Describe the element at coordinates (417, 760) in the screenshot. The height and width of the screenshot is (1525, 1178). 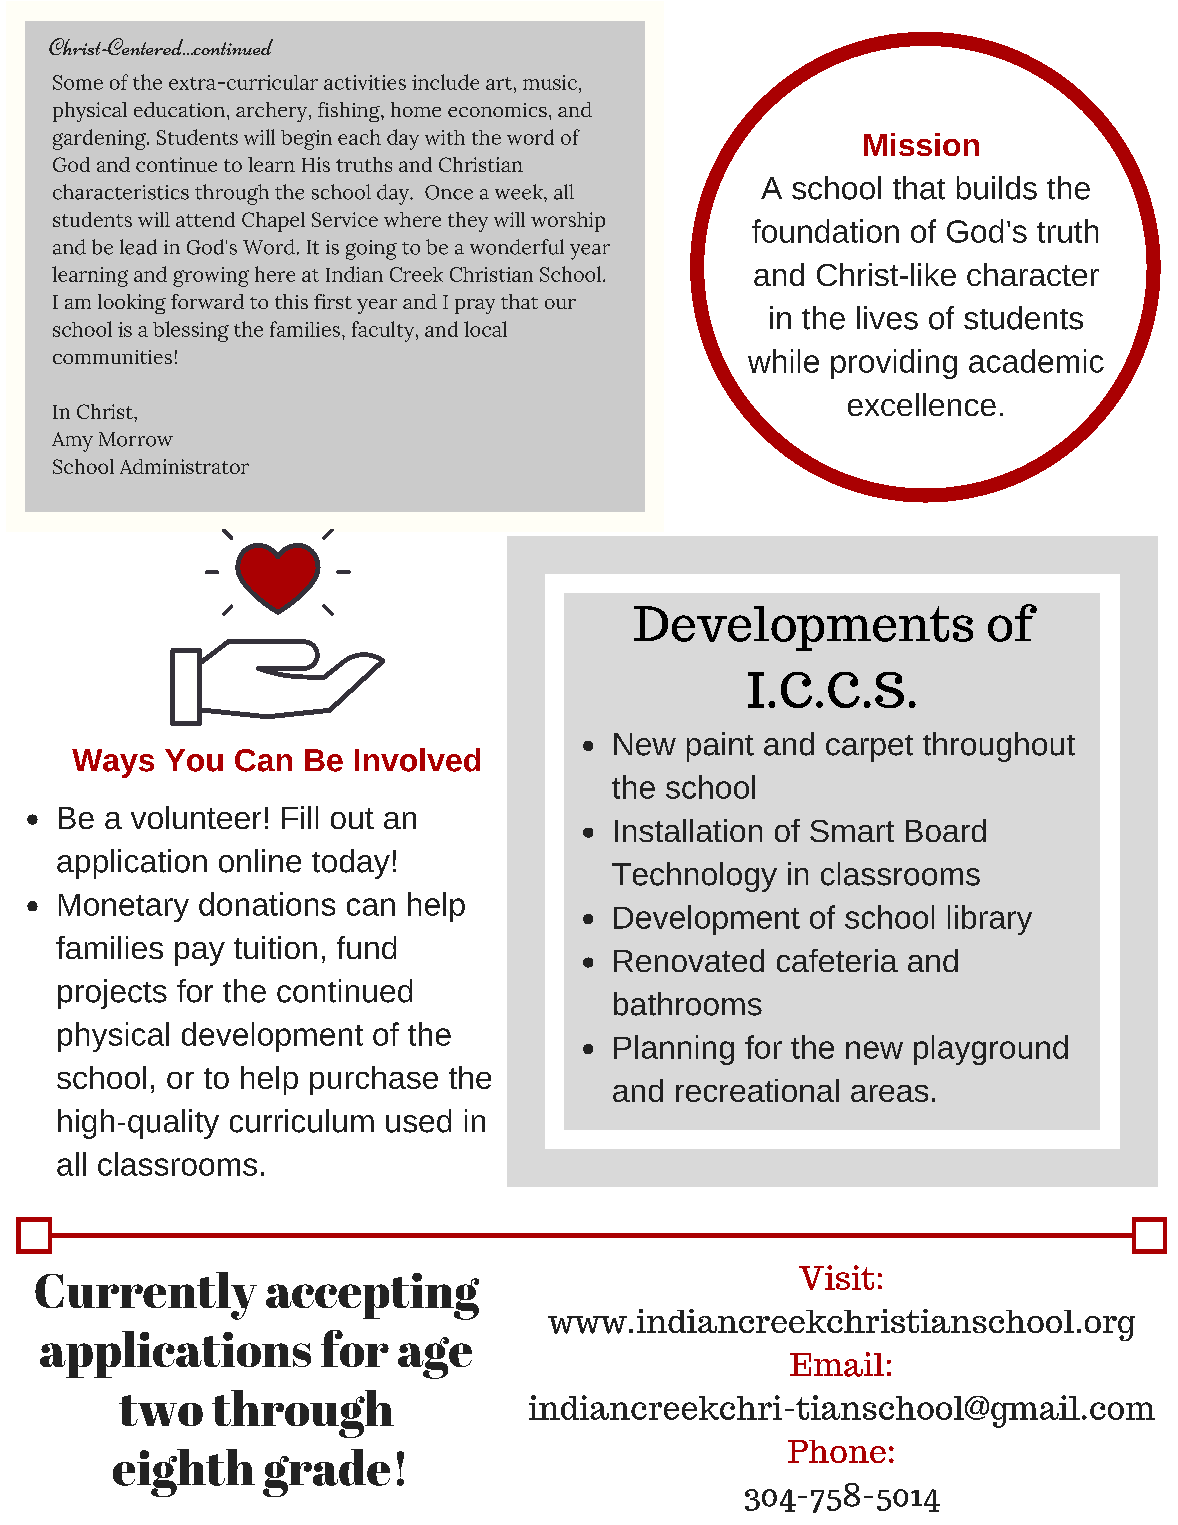
I see `Involved` at that location.
